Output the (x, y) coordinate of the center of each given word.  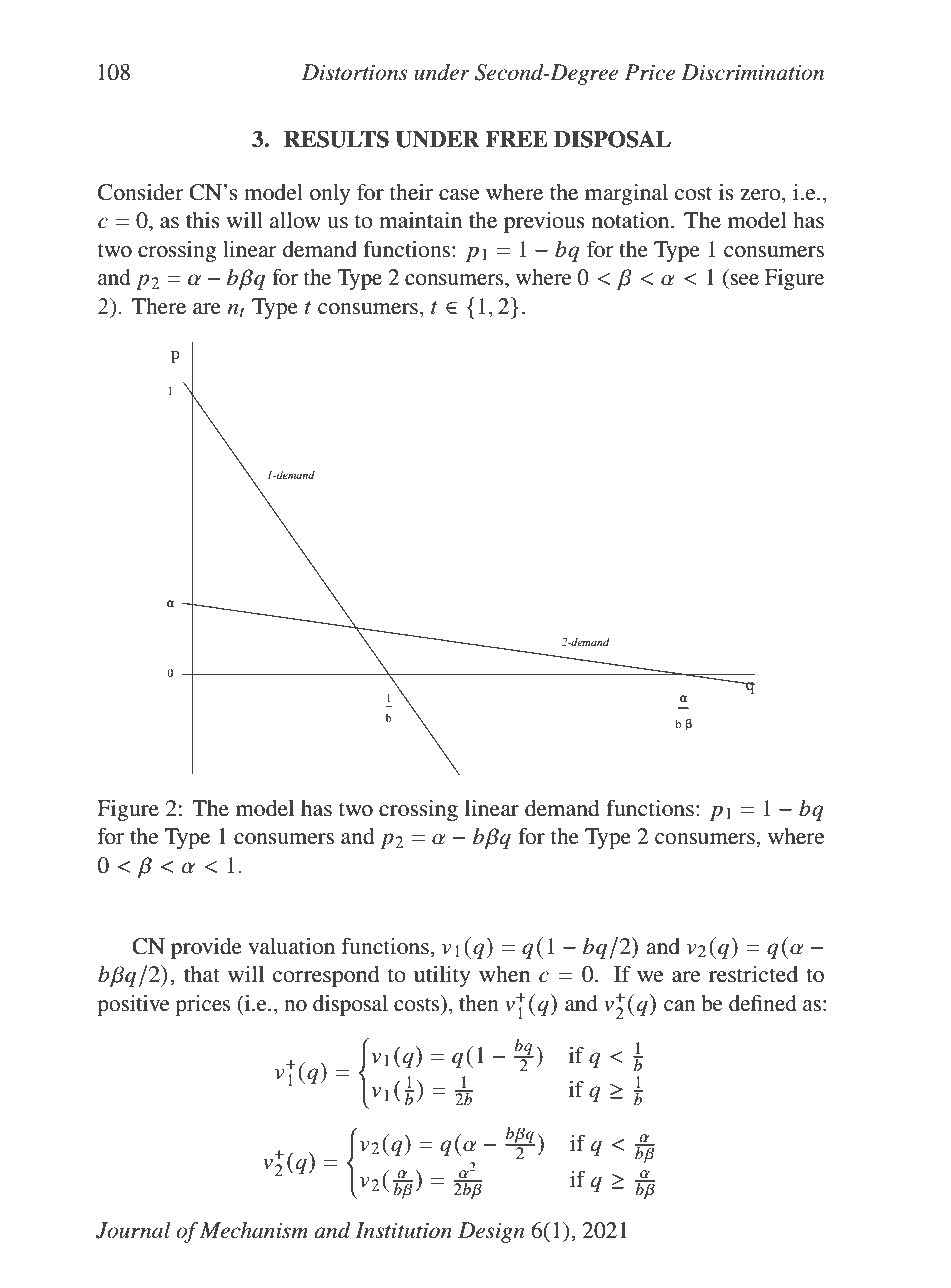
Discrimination (752, 72)
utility (442, 976)
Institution (403, 1230)
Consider (141, 192)
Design (491, 1232)
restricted (753, 974)
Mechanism (254, 1230)
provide (206, 948)
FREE (516, 139)
